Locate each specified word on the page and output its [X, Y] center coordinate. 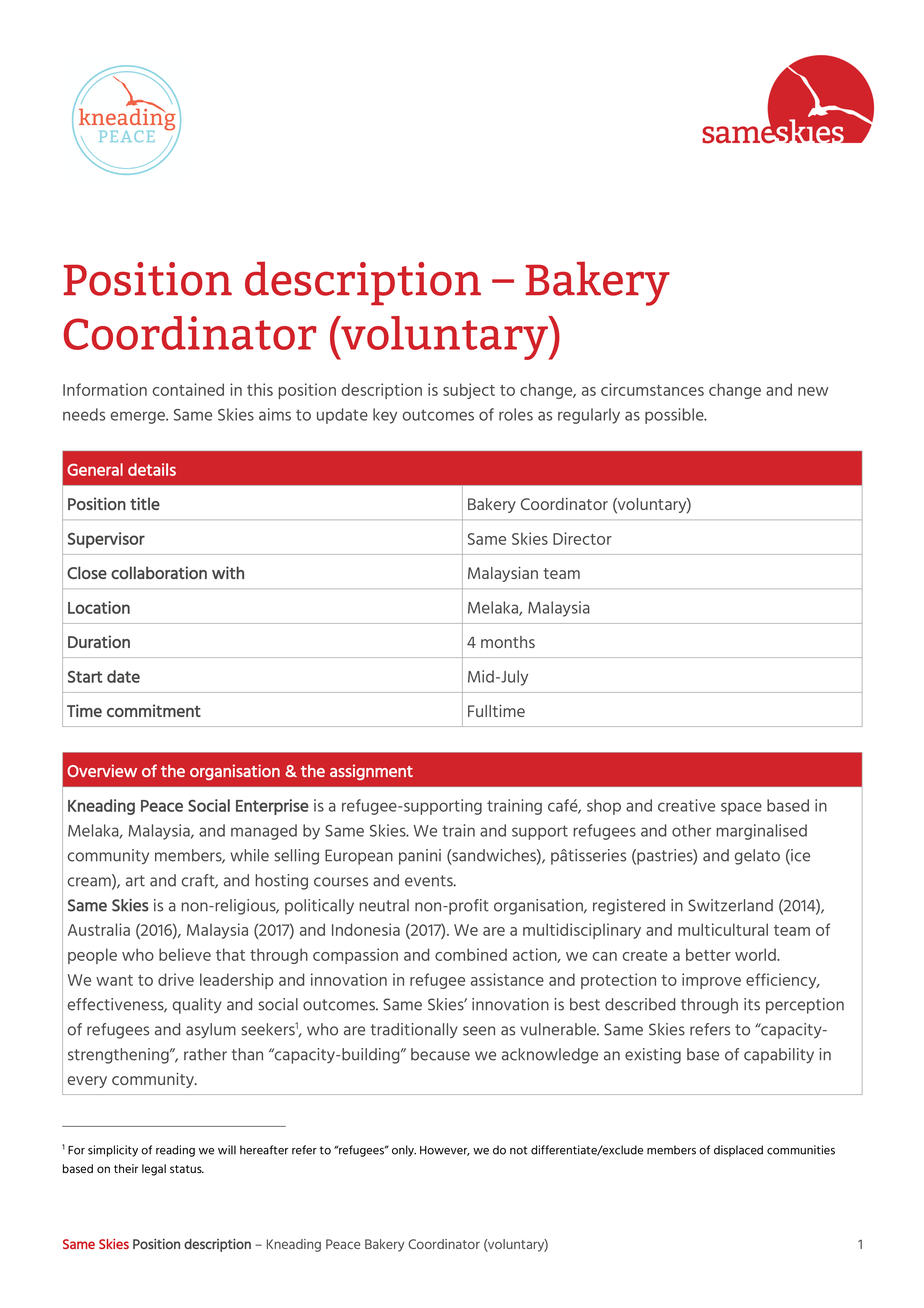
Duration [99, 641]
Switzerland [730, 905]
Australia [99, 929]
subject [469, 391]
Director [582, 538]
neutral [384, 905]
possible [675, 416]
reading [175, 1151]
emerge [139, 417]
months [508, 642]
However [445, 1151]
